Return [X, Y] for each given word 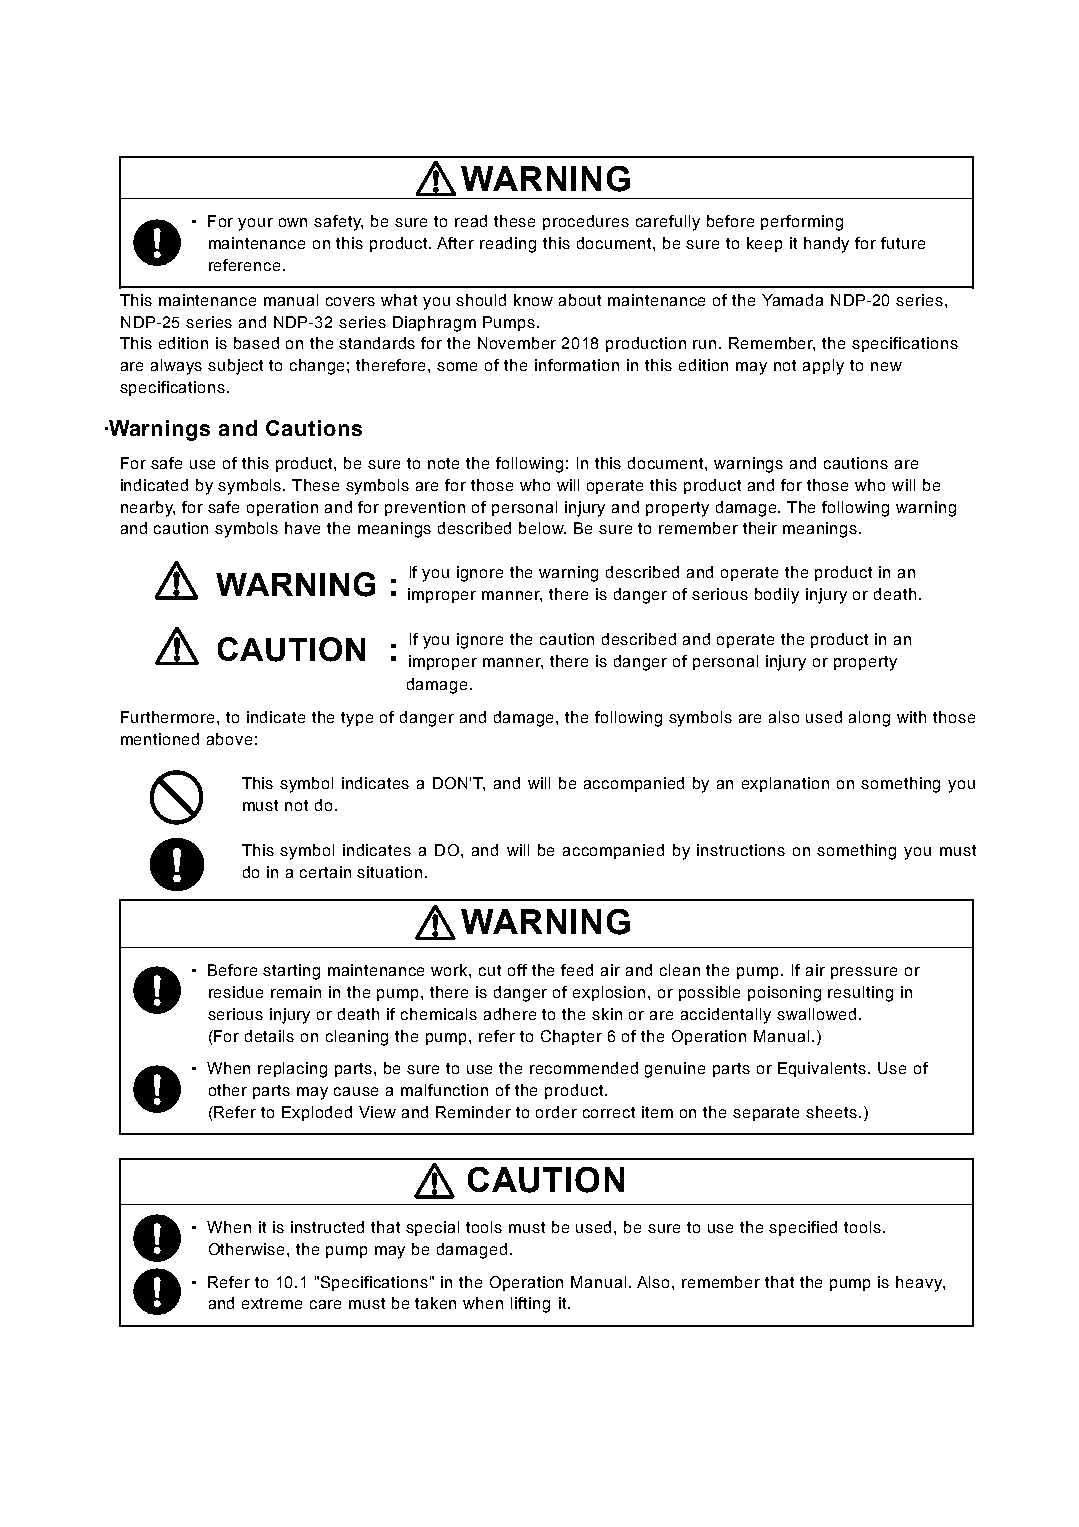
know [533, 300]
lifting [530, 1305]
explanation [785, 784]
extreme [272, 1303]
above [229, 739]
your [255, 224]
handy [826, 245]
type [357, 719]
